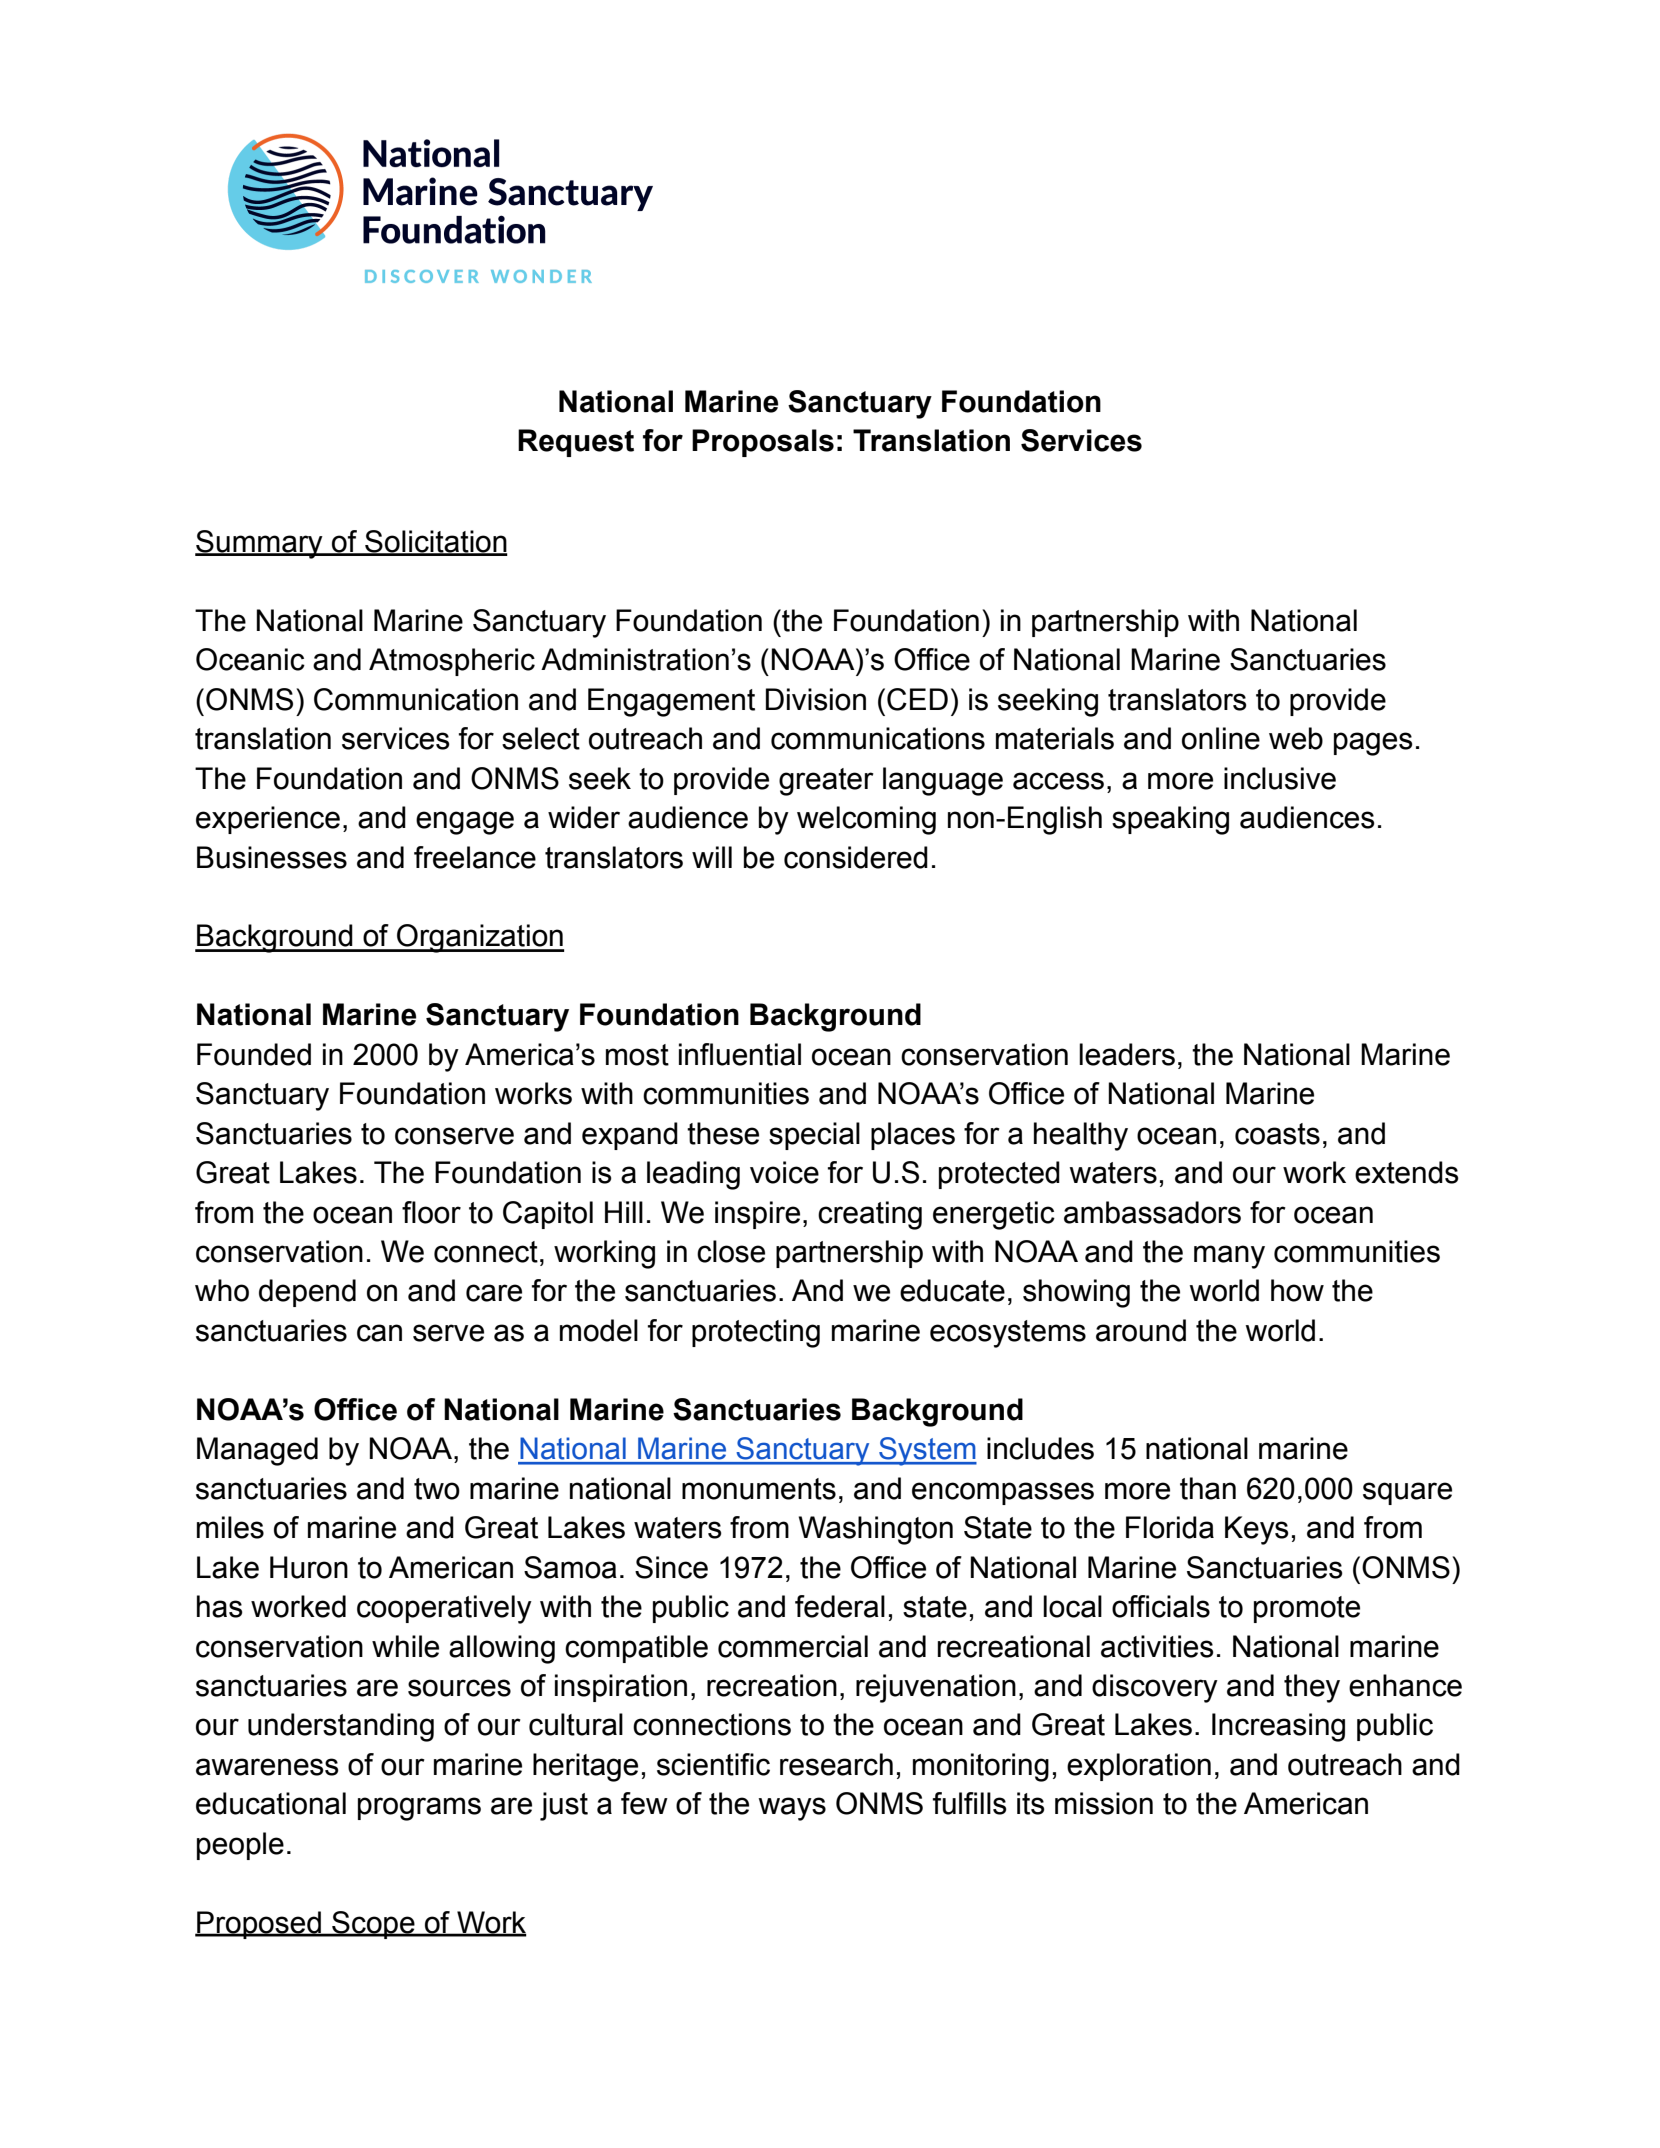 The image size is (1660, 2148). Describe the element at coordinates (431, 1212) in the page. I see `floor` at that location.
